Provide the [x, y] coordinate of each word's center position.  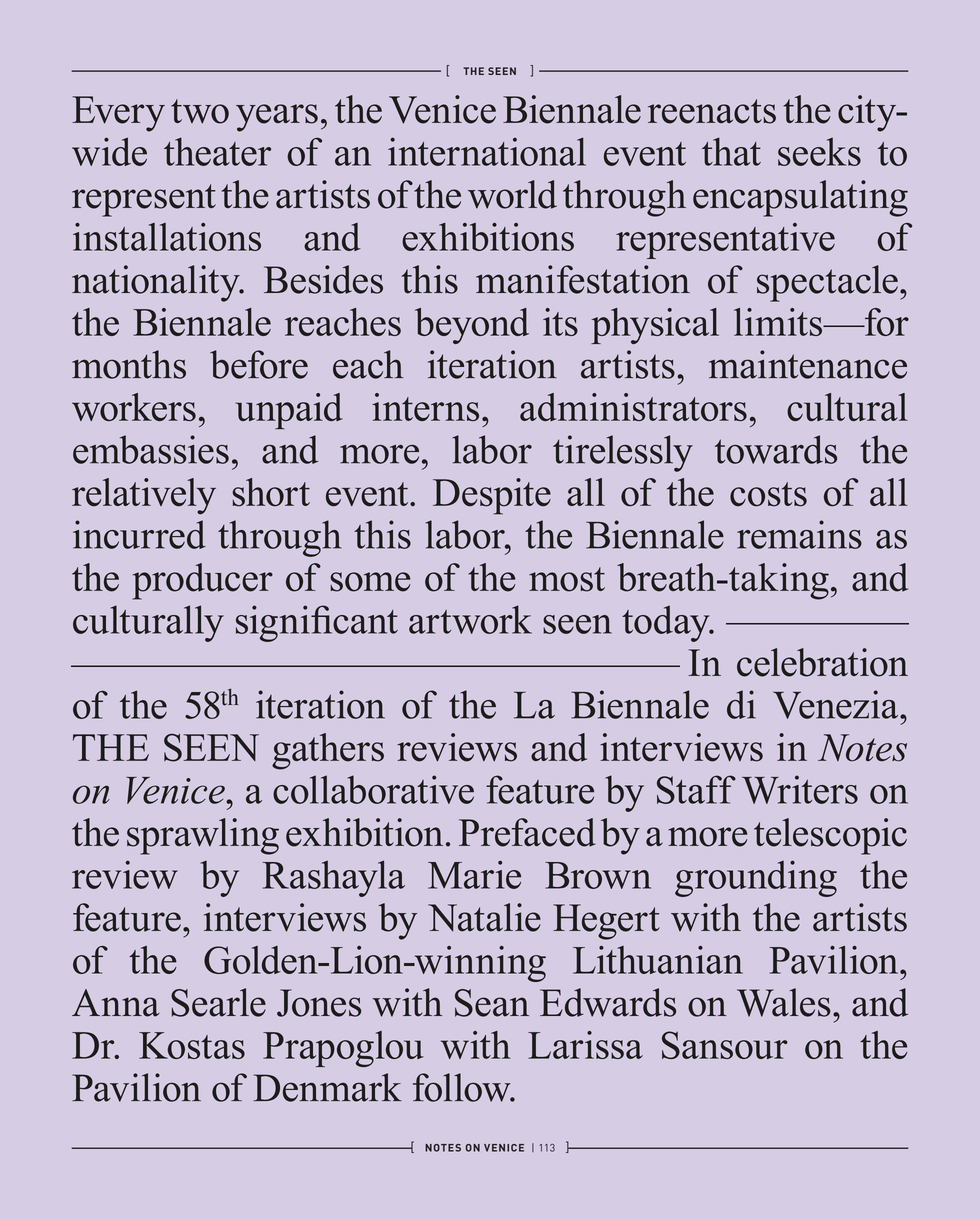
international [487, 151]
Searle [218, 1002]
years [277, 118]
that [731, 151]
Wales [784, 1002]
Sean [492, 1003]
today [667, 623]
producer [202, 581]
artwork [470, 619]
